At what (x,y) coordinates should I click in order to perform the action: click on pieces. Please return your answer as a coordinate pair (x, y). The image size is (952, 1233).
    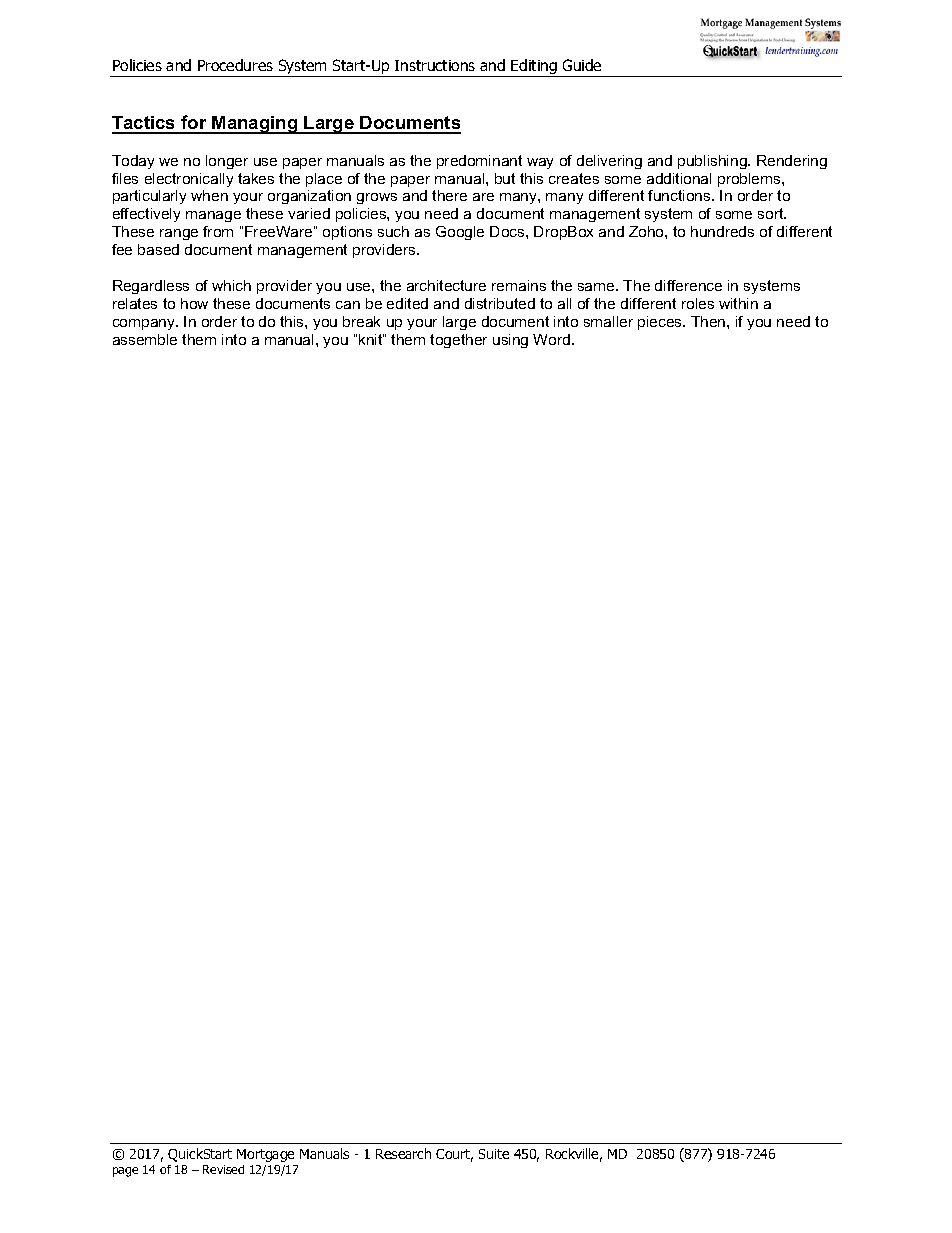
    Looking at the image, I should click on (661, 323).
